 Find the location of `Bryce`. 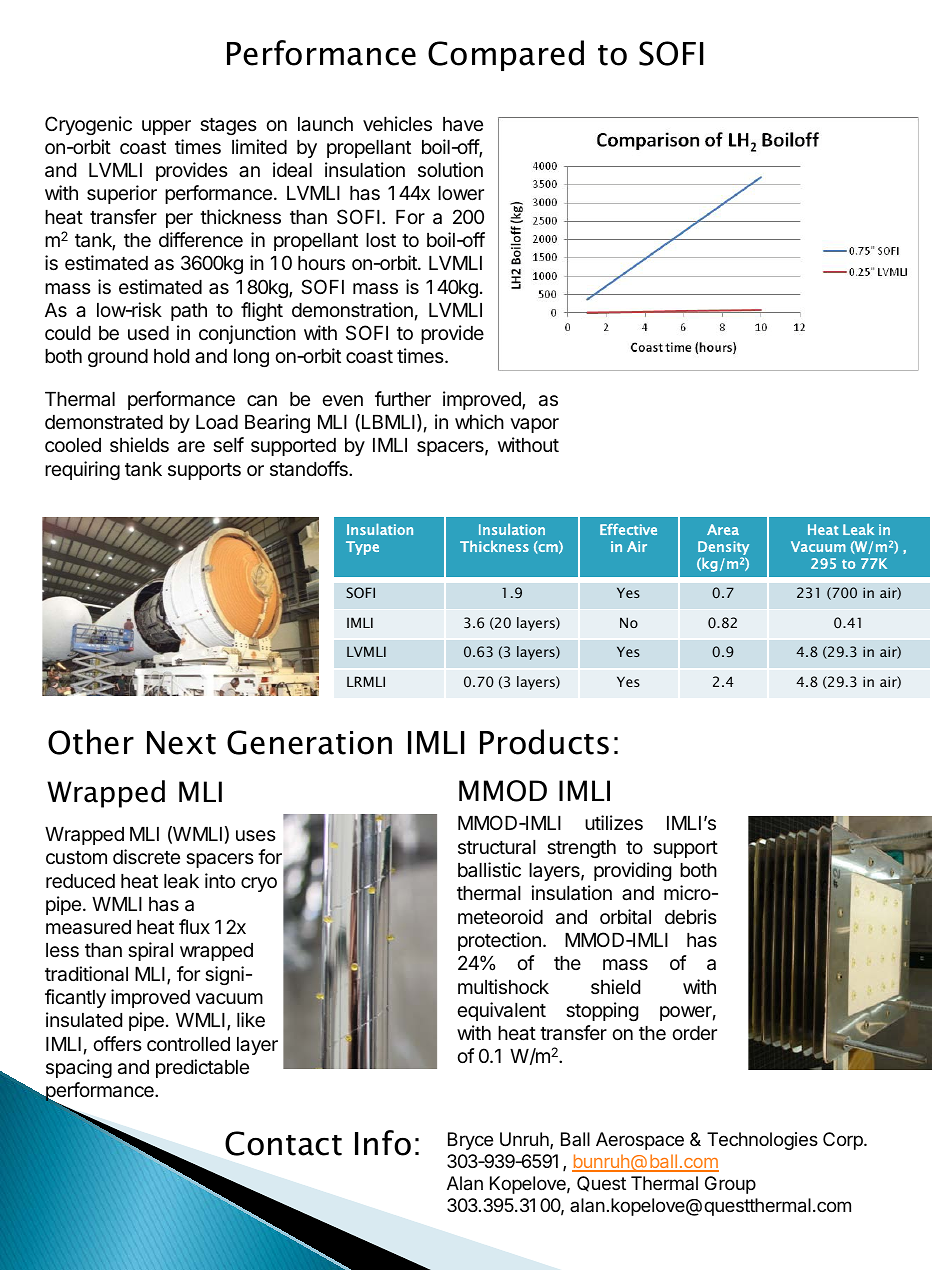

Bryce is located at coordinates (470, 1141).
